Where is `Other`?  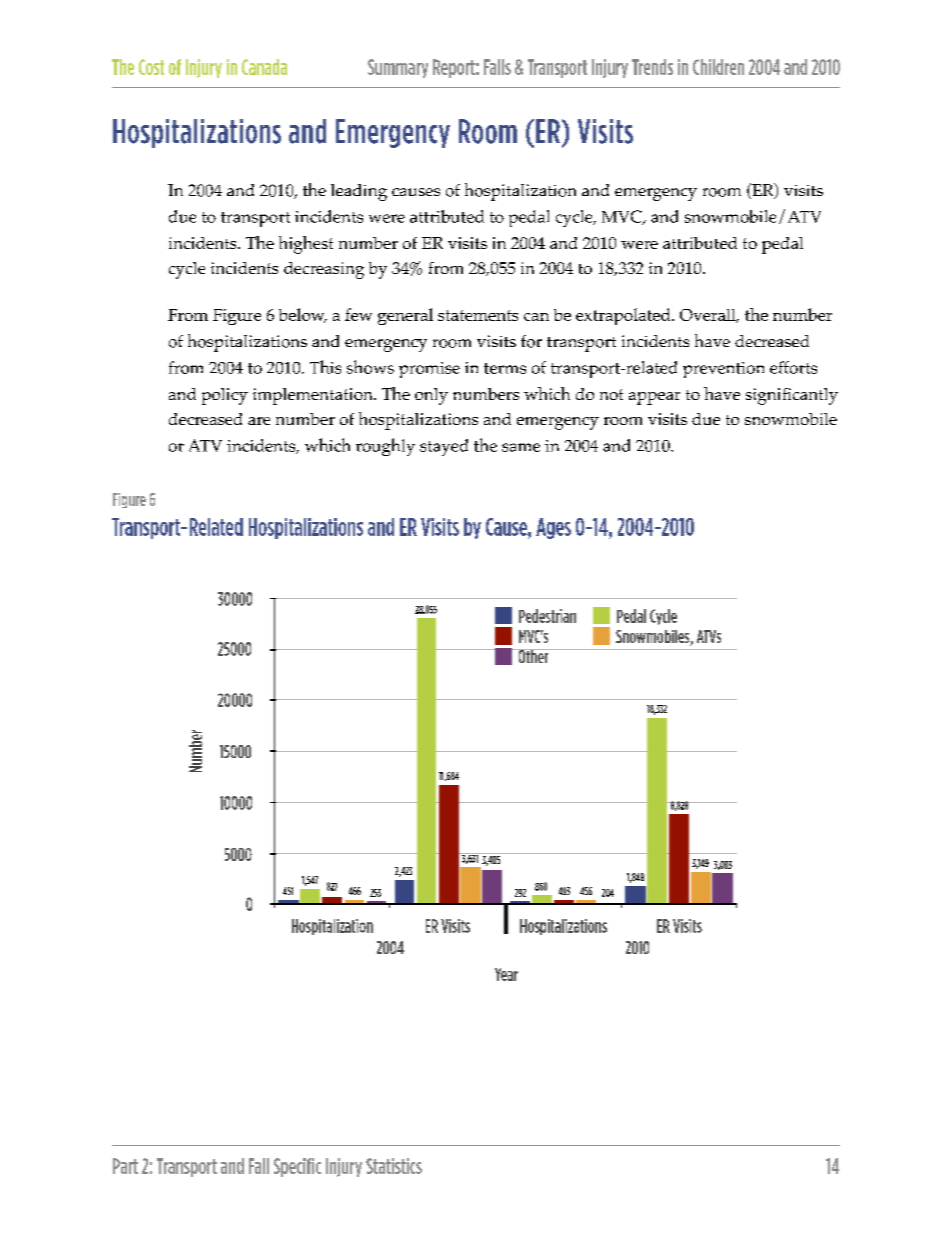
Other is located at coordinates (533, 656).
